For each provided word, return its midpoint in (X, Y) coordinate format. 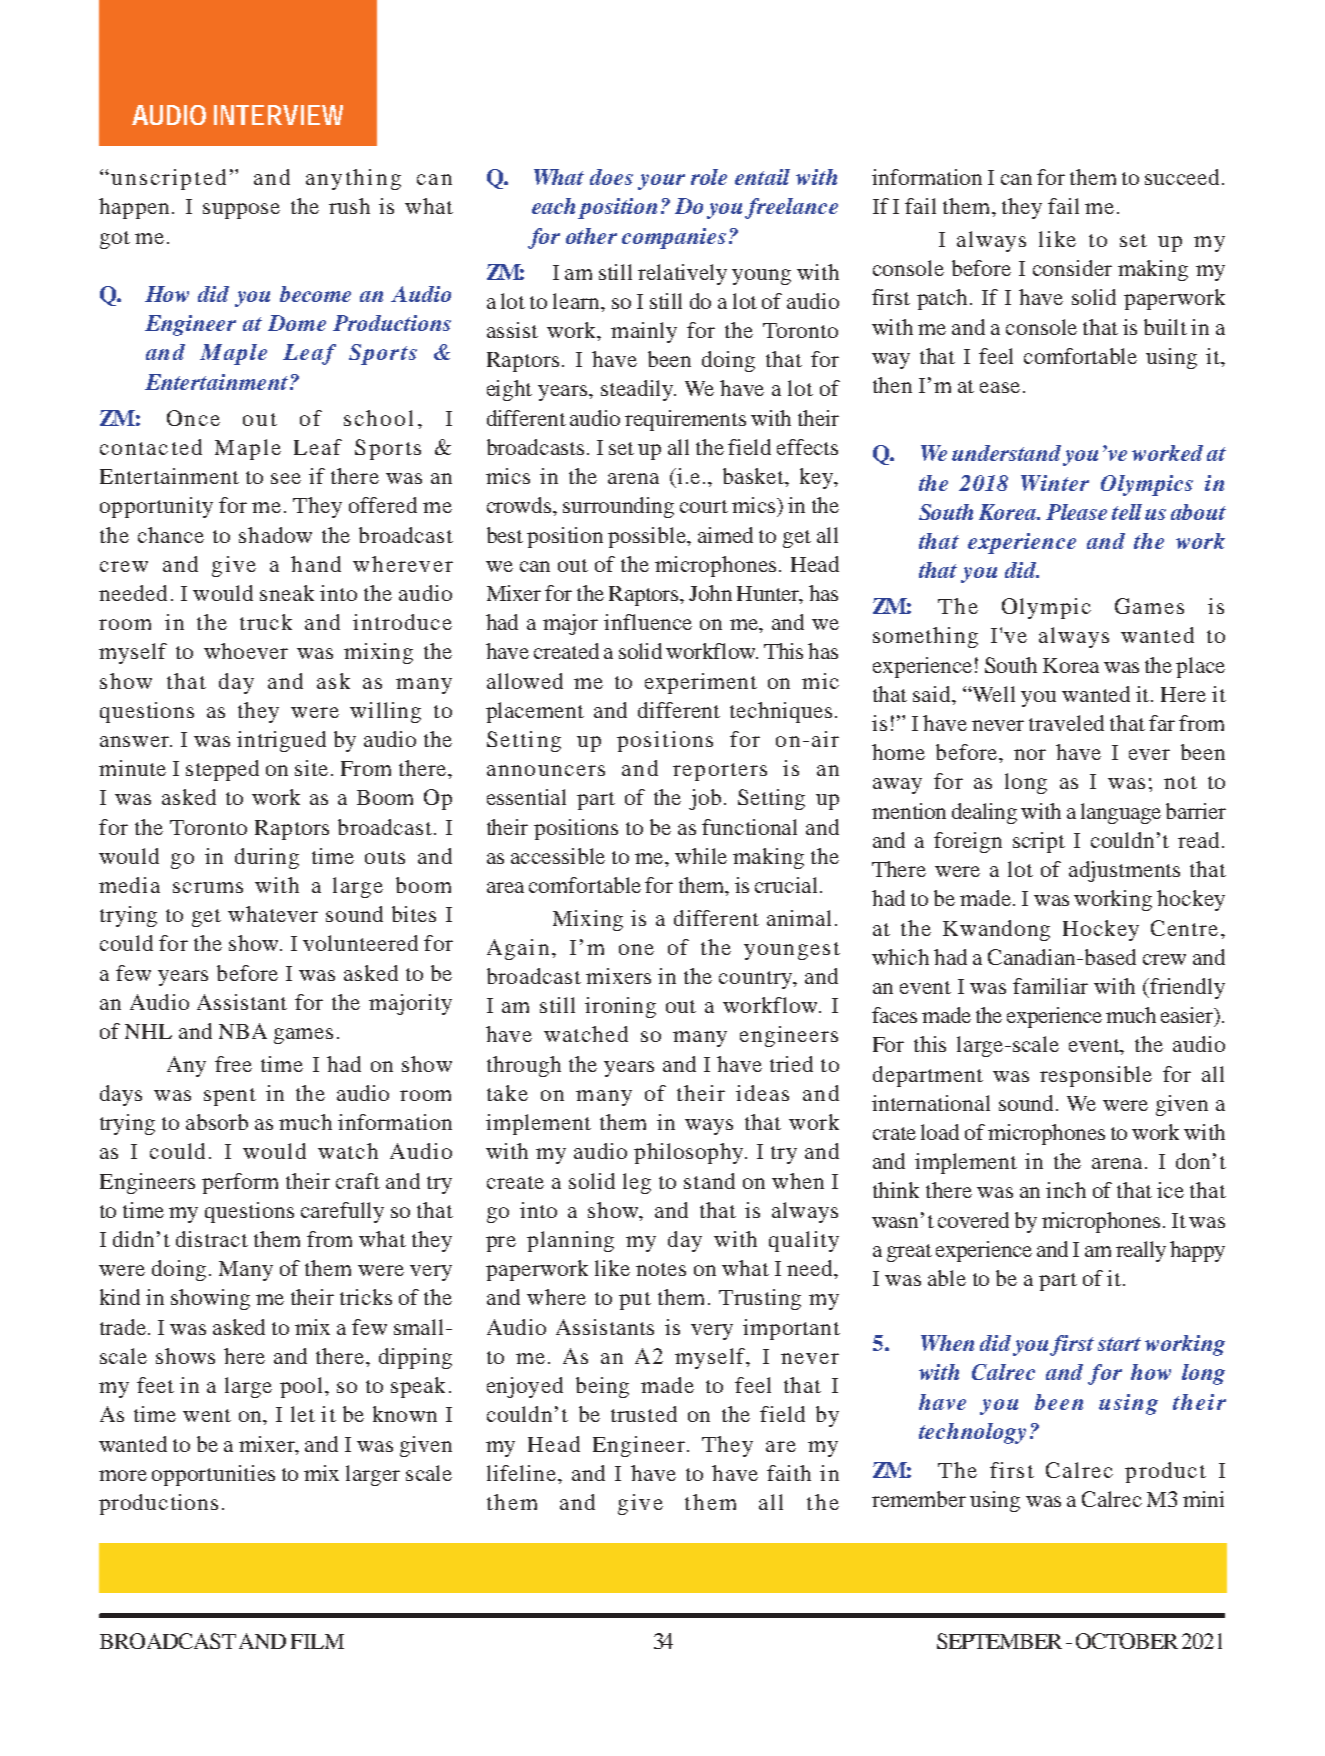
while (701, 856)
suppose (241, 211)
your (661, 182)
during (267, 858)
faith (789, 1473)
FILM (317, 1641)
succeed (1182, 177)
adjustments (1124, 871)
